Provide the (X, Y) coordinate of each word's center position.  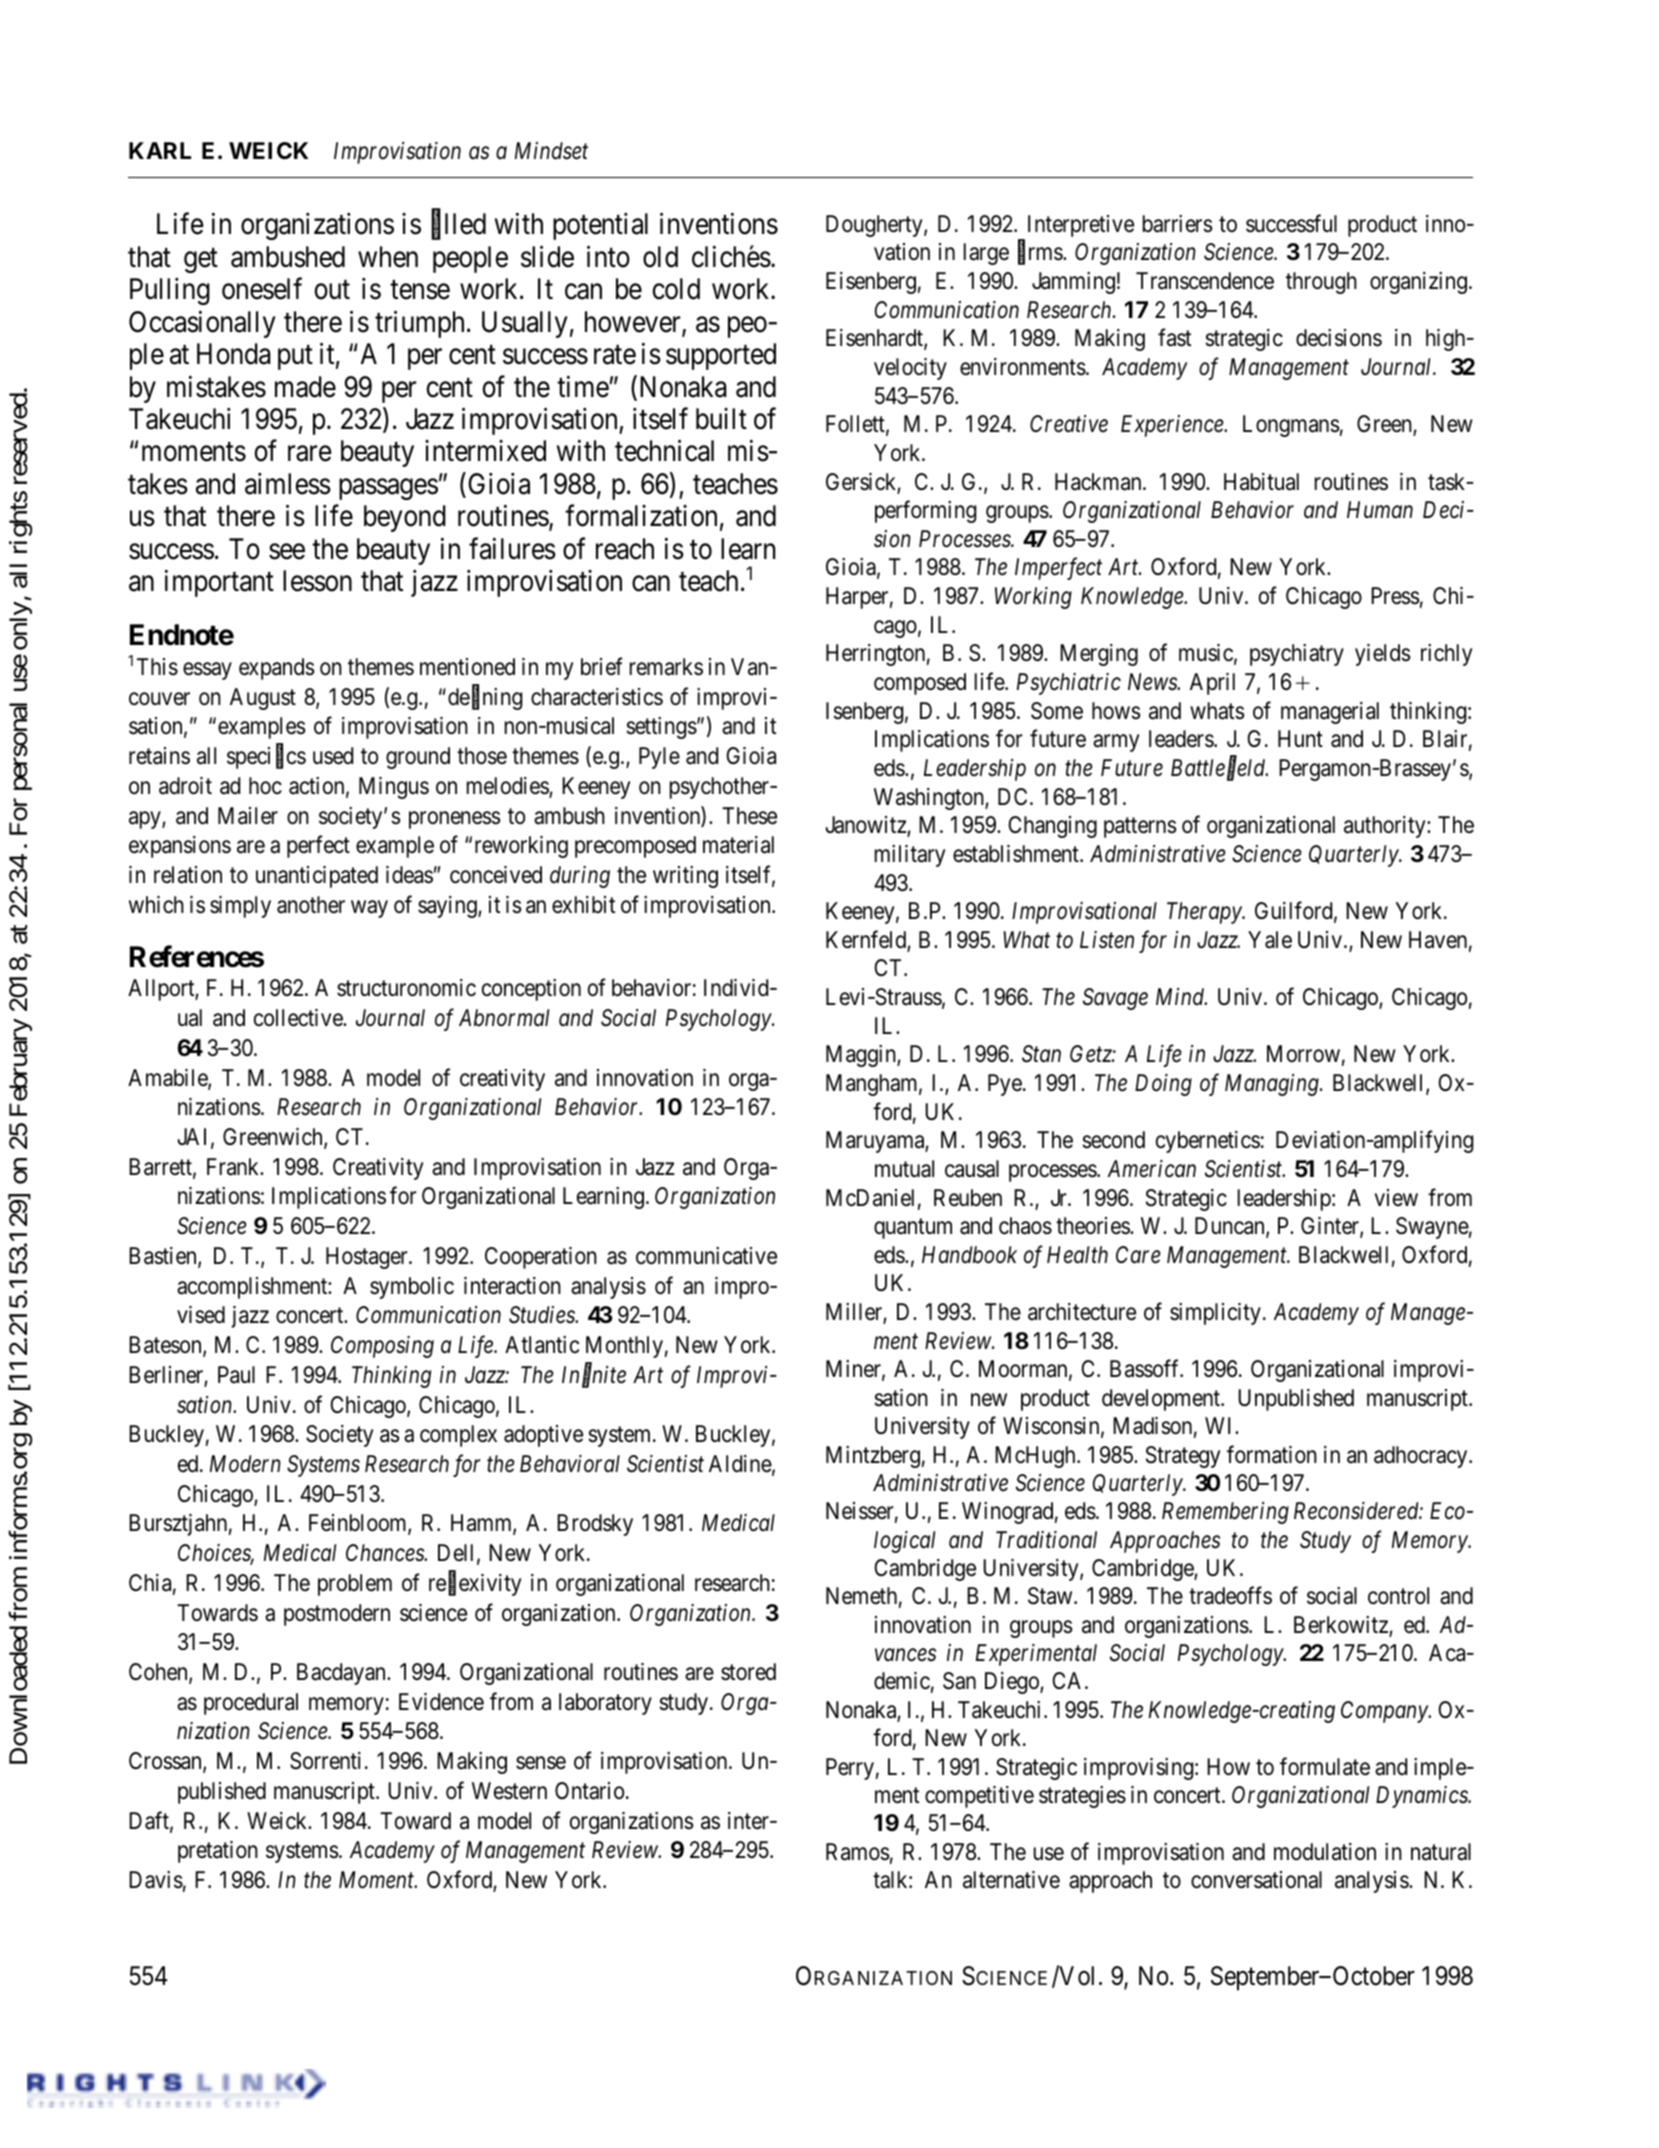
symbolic (412, 1288)
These (749, 816)
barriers (1178, 224)
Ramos (858, 1852)
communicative (706, 1256)
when (388, 257)
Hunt (1300, 738)
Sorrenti (325, 1761)
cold (676, 289)
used (333, 756)
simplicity (1215, 1314)
